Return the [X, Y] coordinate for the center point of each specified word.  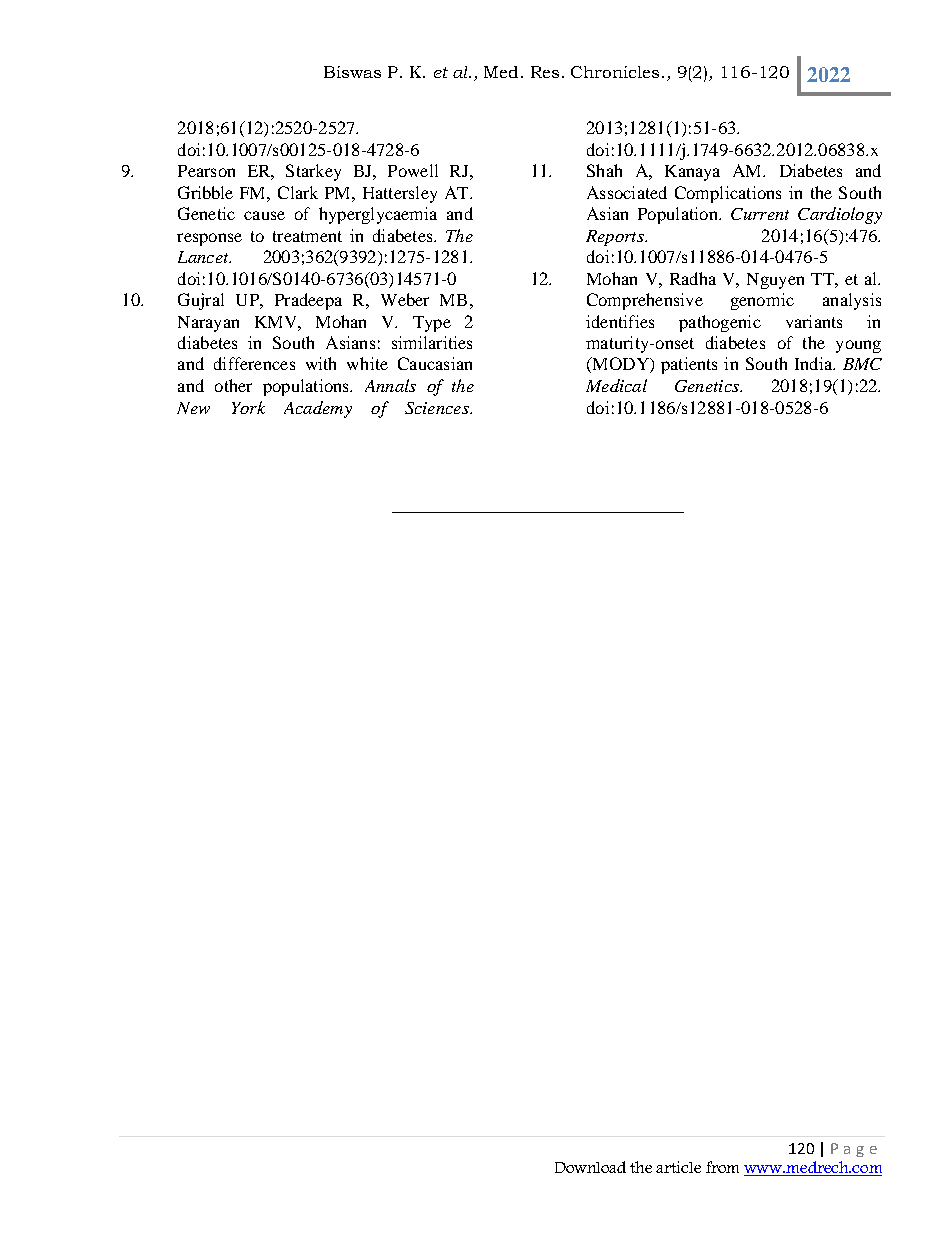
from [722, 1167]
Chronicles [615, 72]
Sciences [438, 408]
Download [590, 1167]
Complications [728, 194]
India [815, 363]
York [248, 407]
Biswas [352, 72]
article [678, 1167]
